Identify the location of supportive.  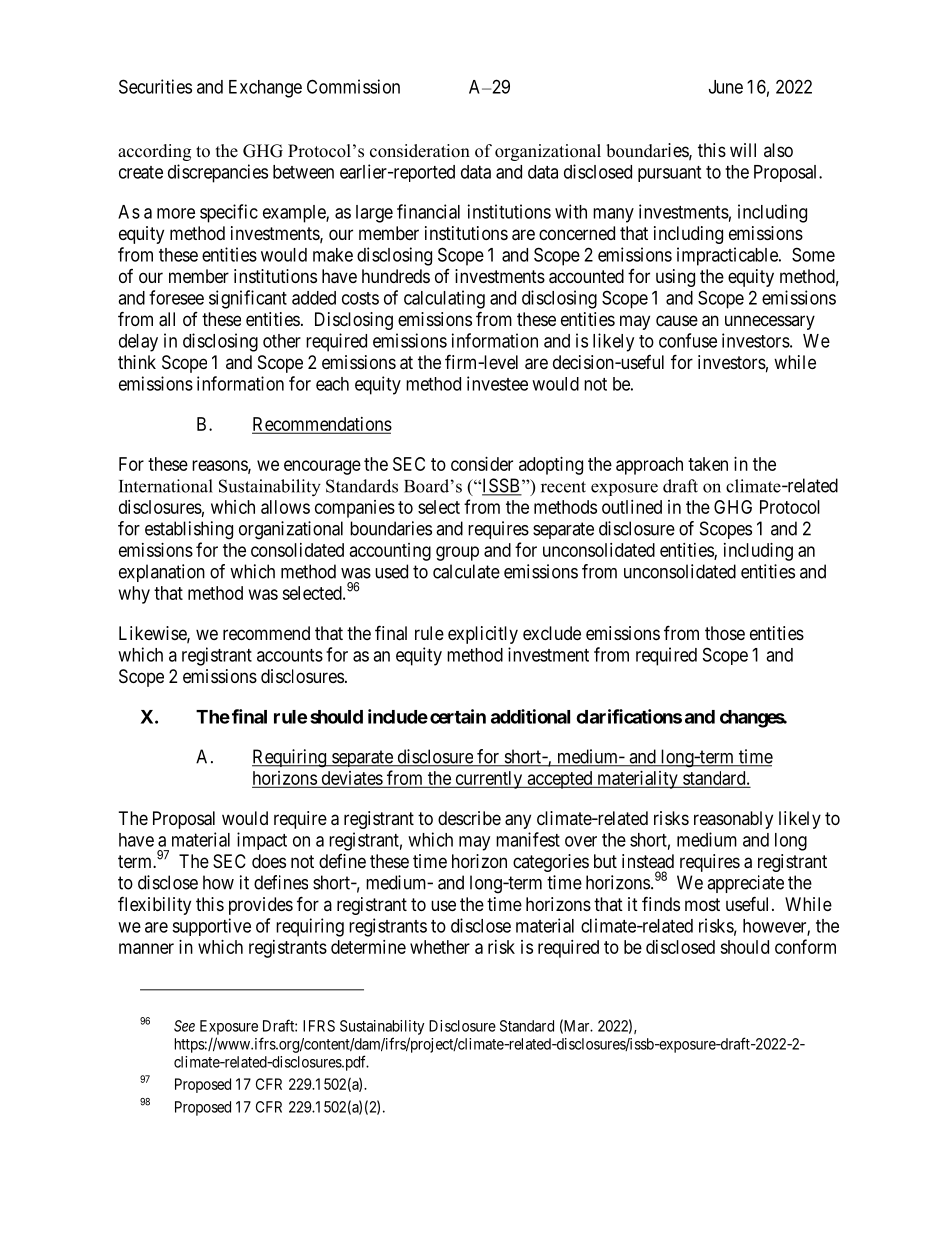
(211, 927).
